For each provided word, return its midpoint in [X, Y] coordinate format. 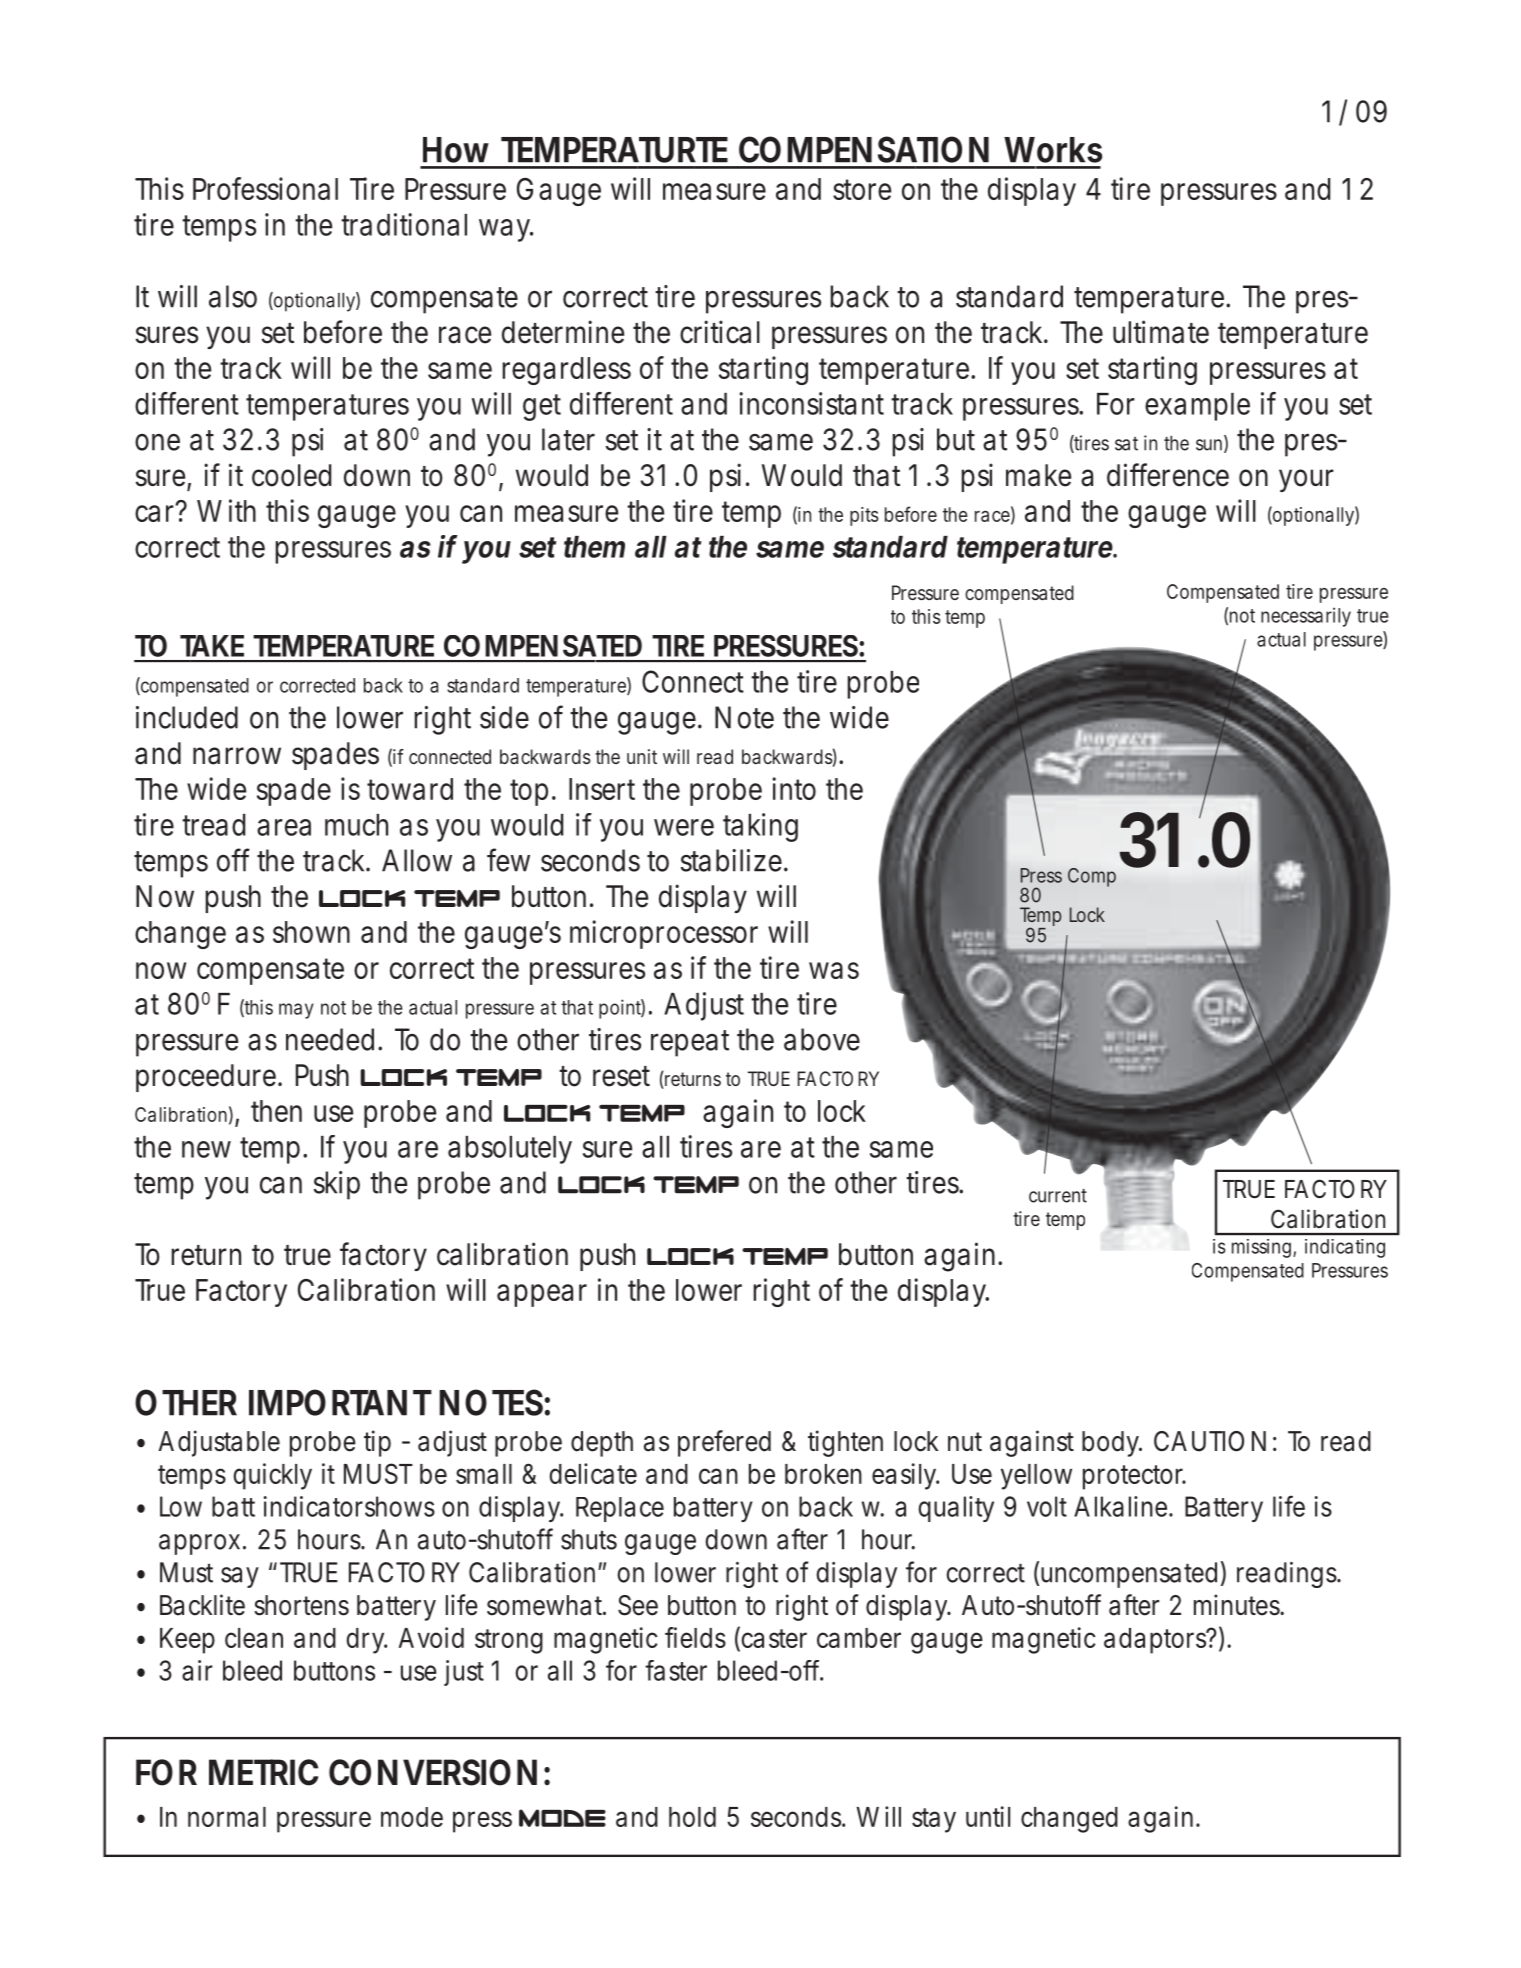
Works [1053, 150]
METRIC [263, 1772]
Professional [265, 188]
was [834, 970]
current [1058, 1196]
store [862, 189]
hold [692, 1817]
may [296, 1011]
